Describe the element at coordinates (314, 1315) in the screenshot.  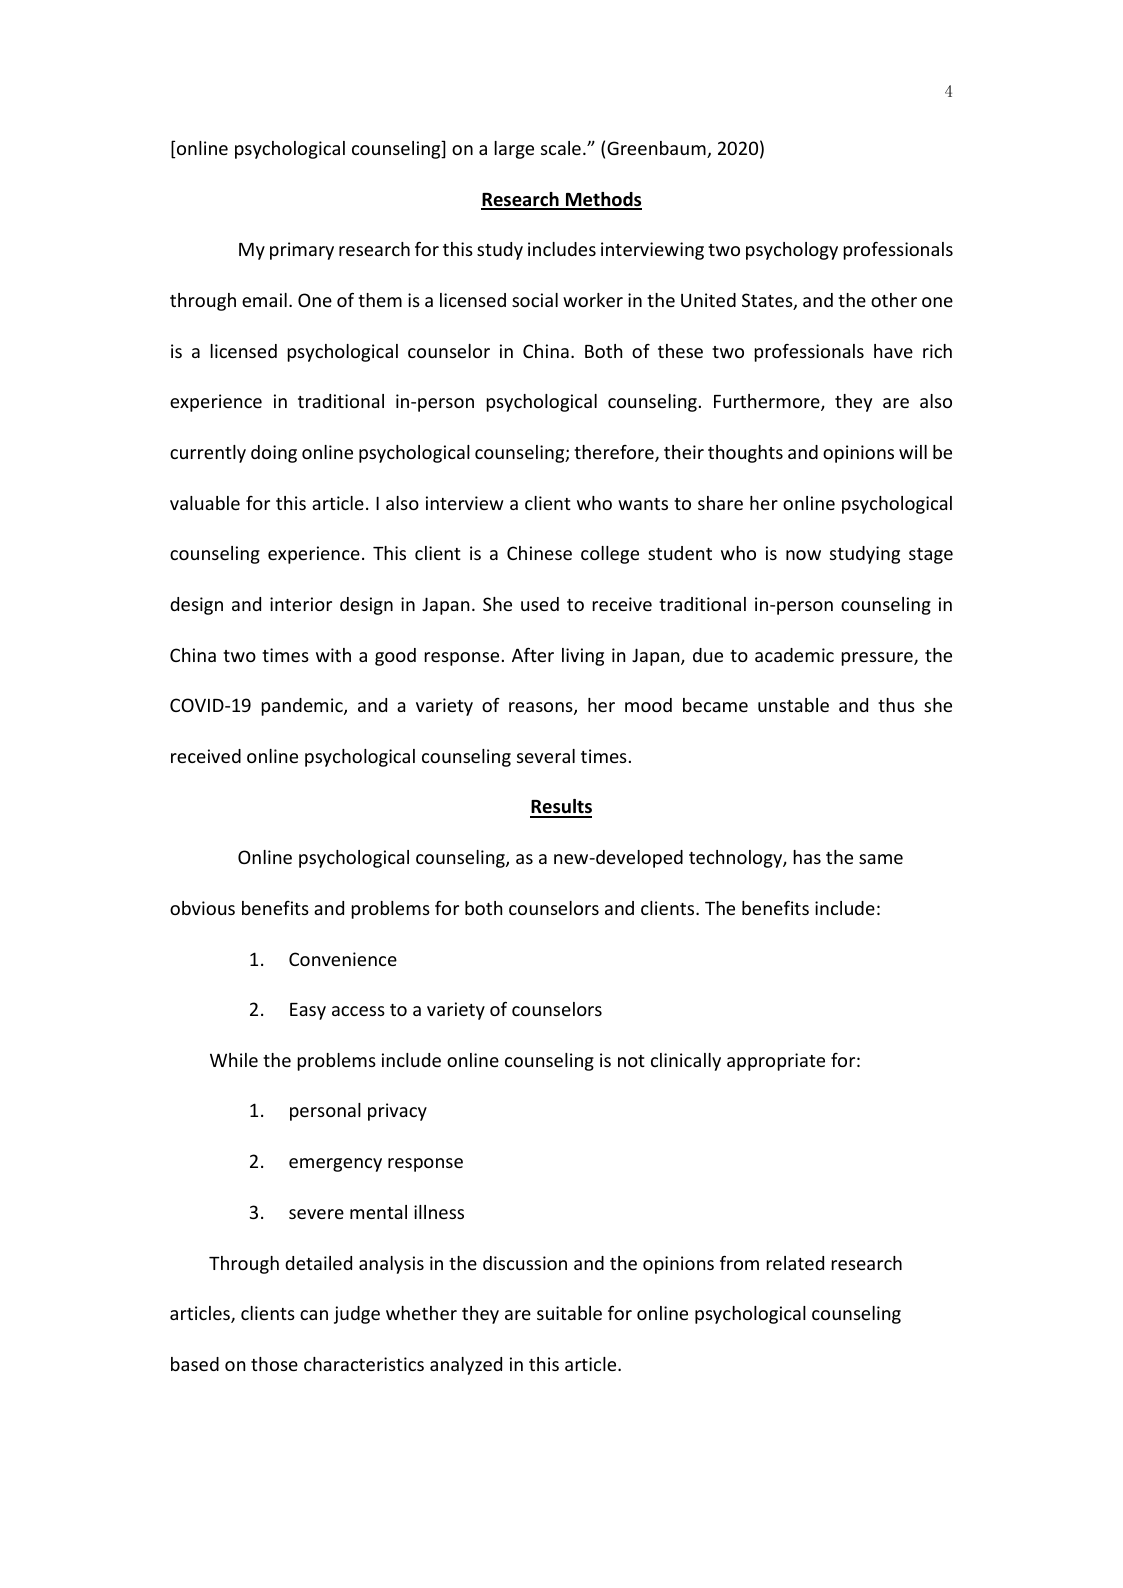
I see `can` at that location.
